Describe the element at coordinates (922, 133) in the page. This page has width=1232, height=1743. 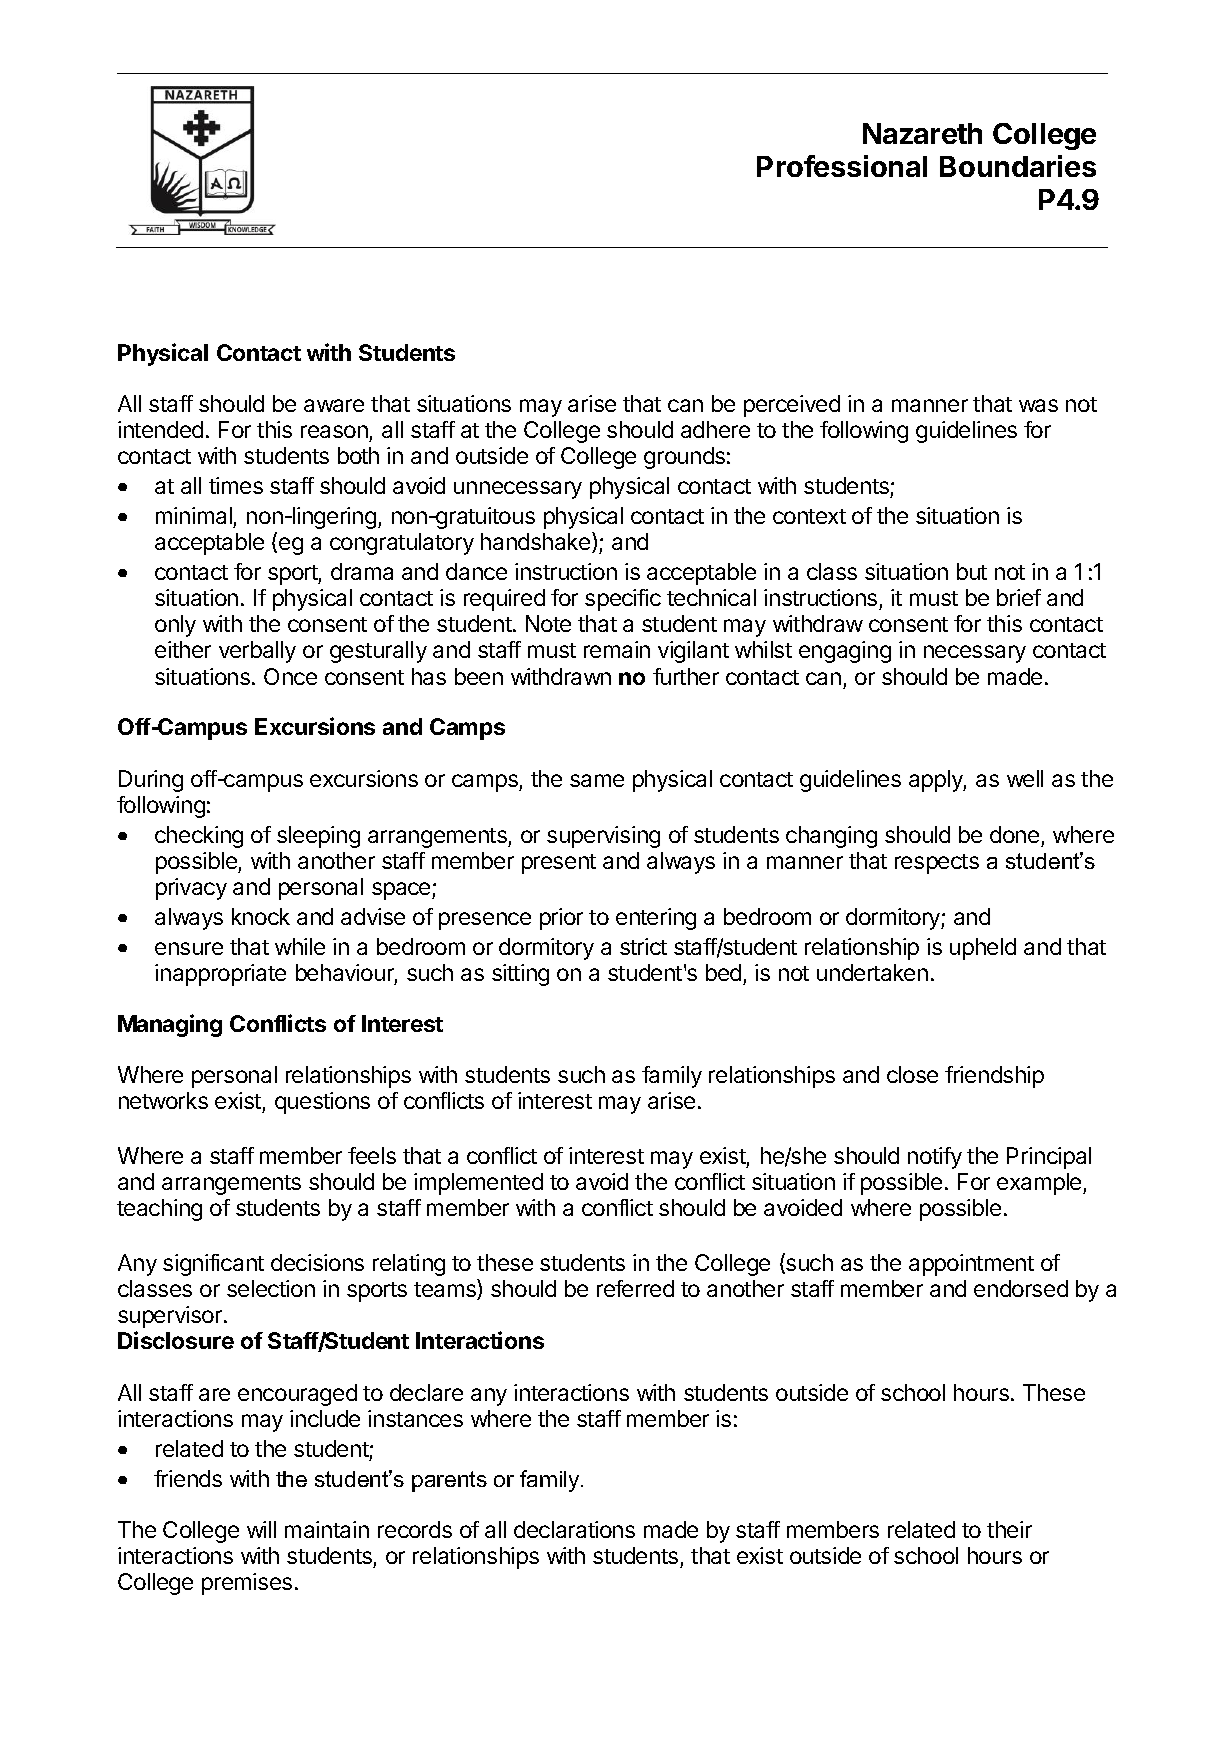
I see `Nazareth` at that location.
